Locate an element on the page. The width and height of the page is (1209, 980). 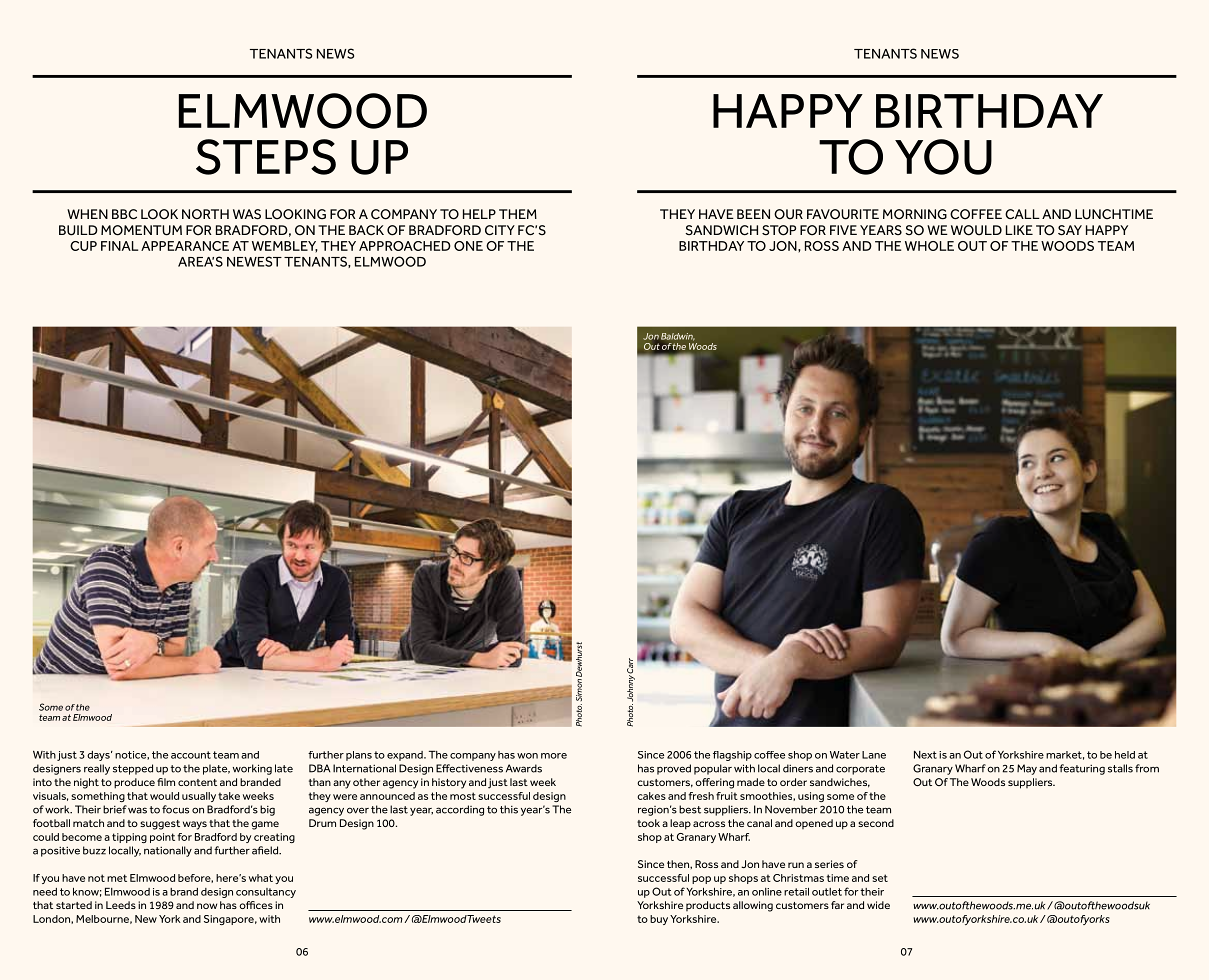
Leeds is located at coordinates (121, 905).
